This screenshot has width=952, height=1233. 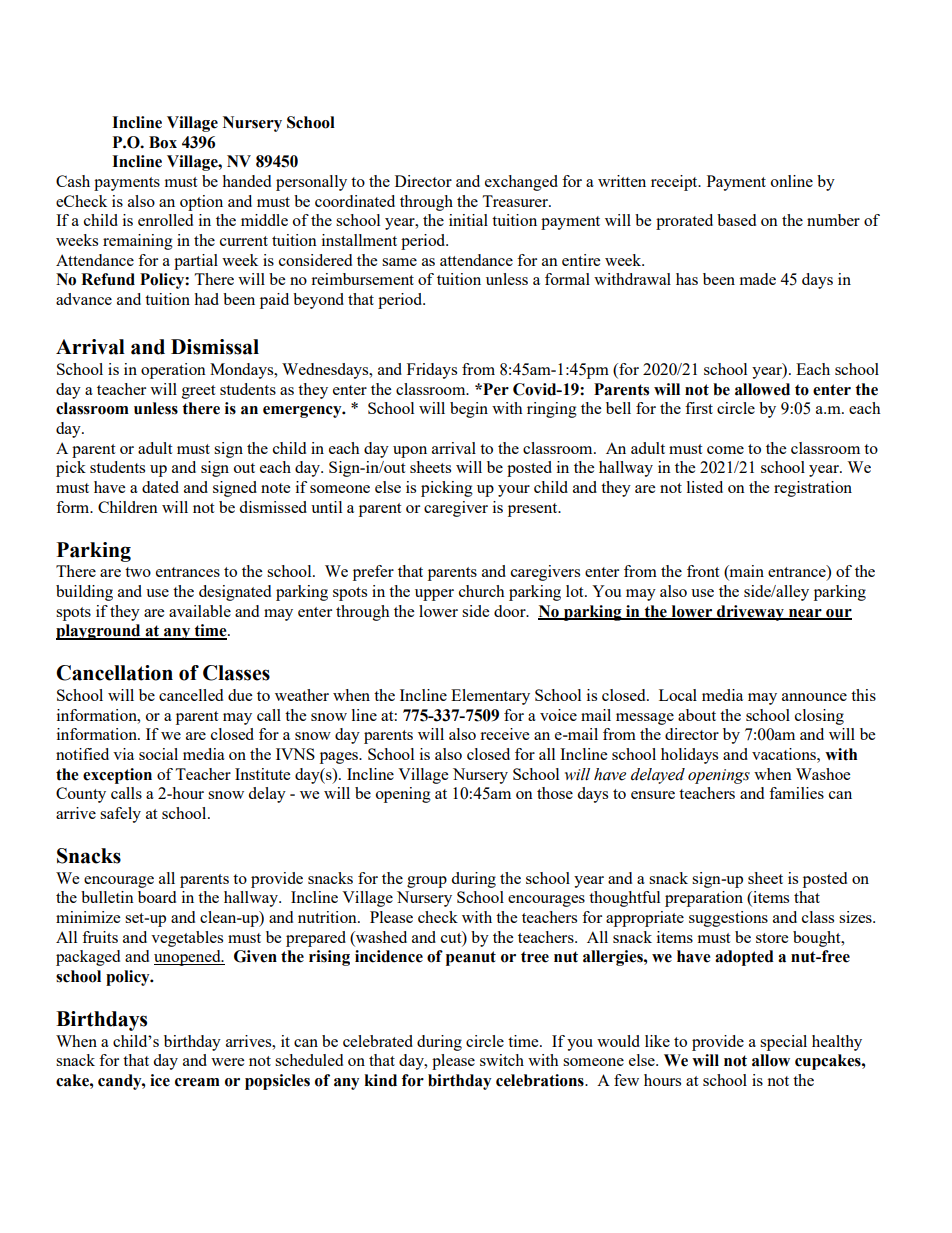 I want to click on Box, so click(x=163, y=142).
